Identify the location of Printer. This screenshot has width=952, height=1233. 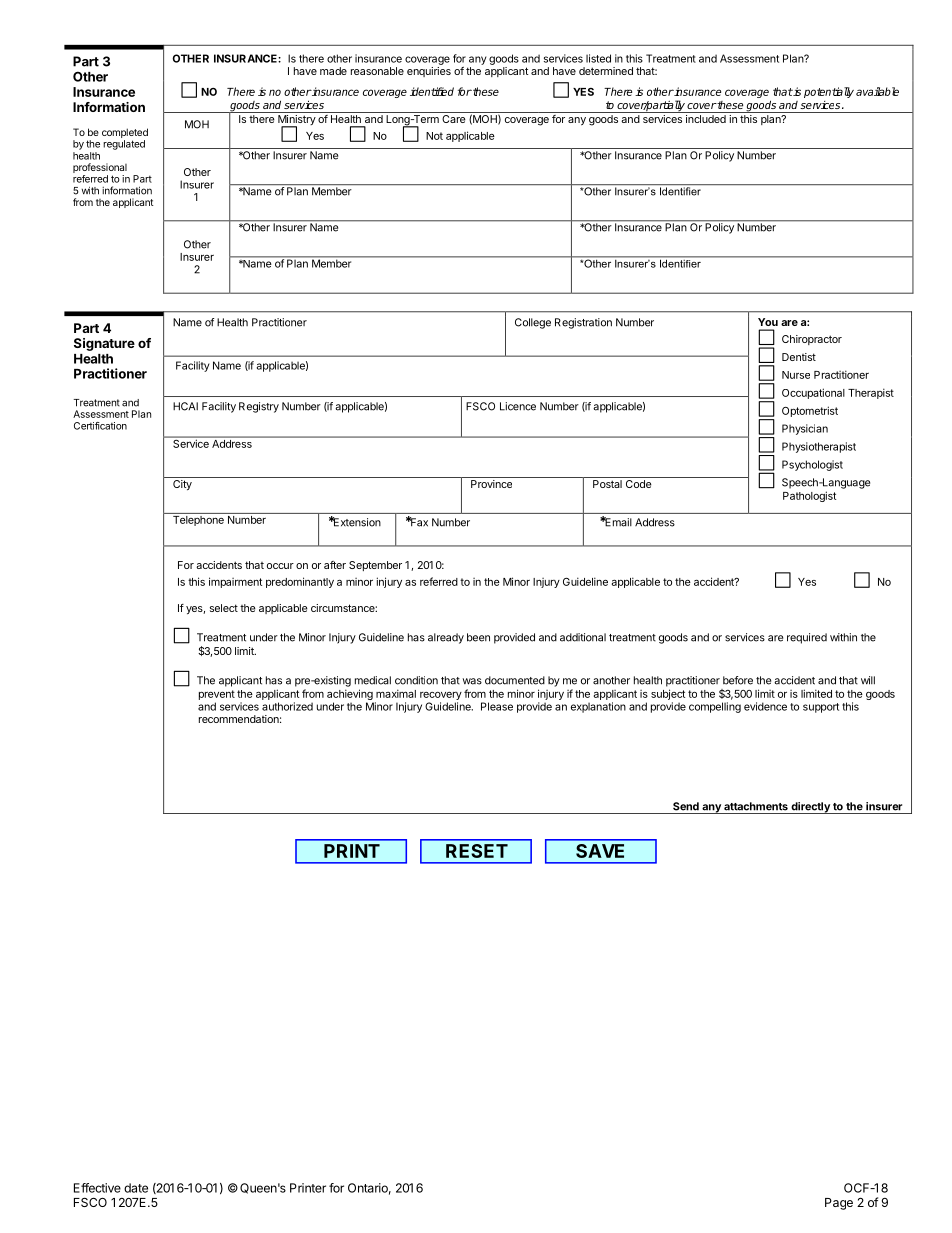
(308, 1188).
